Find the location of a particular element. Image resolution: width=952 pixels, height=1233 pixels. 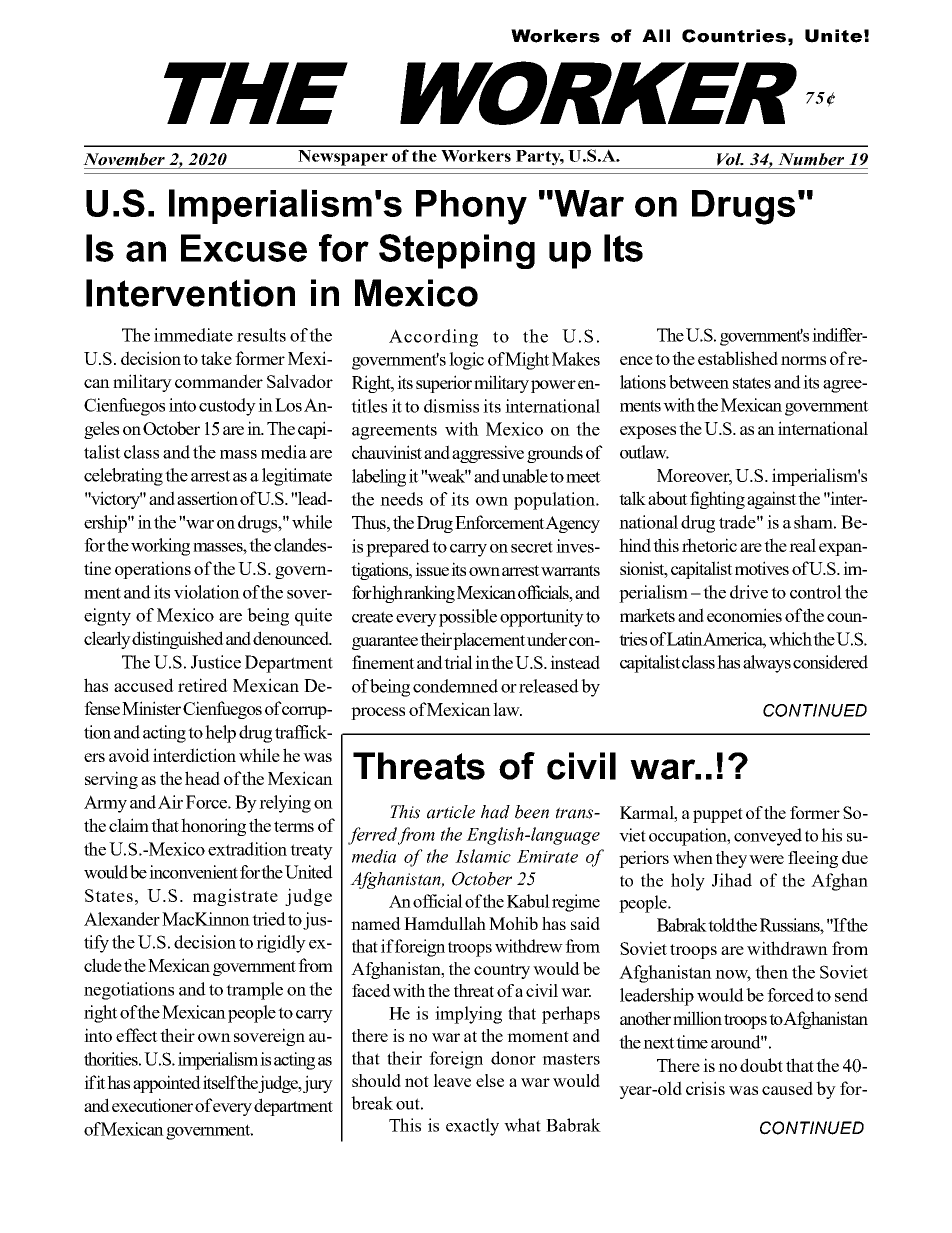

established is located at coordinates (738, 358).
